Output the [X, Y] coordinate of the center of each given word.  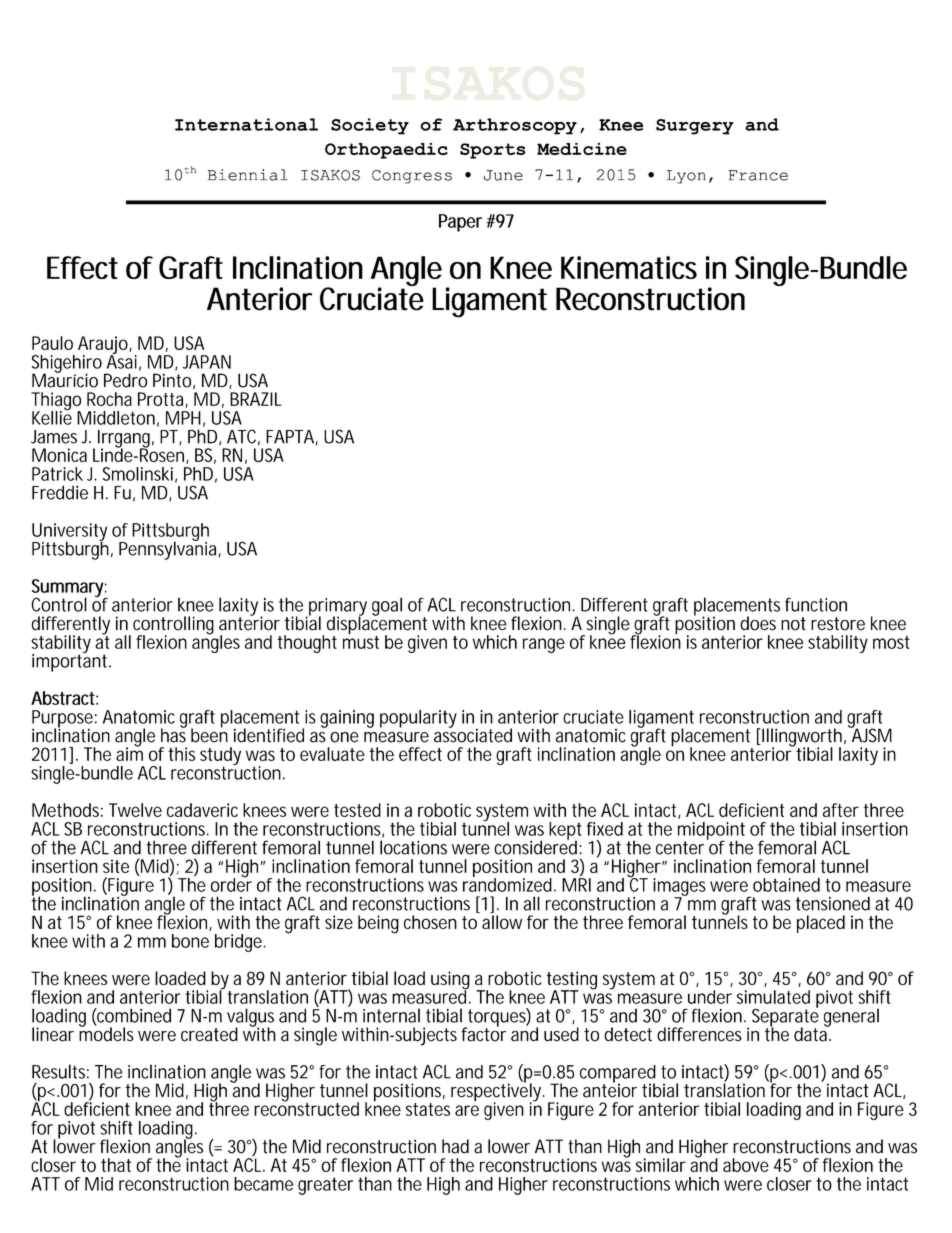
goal [387, 606]
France [758, 175]
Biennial [248, 175]
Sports [493, 151]
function [816, 604]
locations [413, 847]
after [841, 810]
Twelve [135, 810]
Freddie [60, 492]
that [116, 1165]
